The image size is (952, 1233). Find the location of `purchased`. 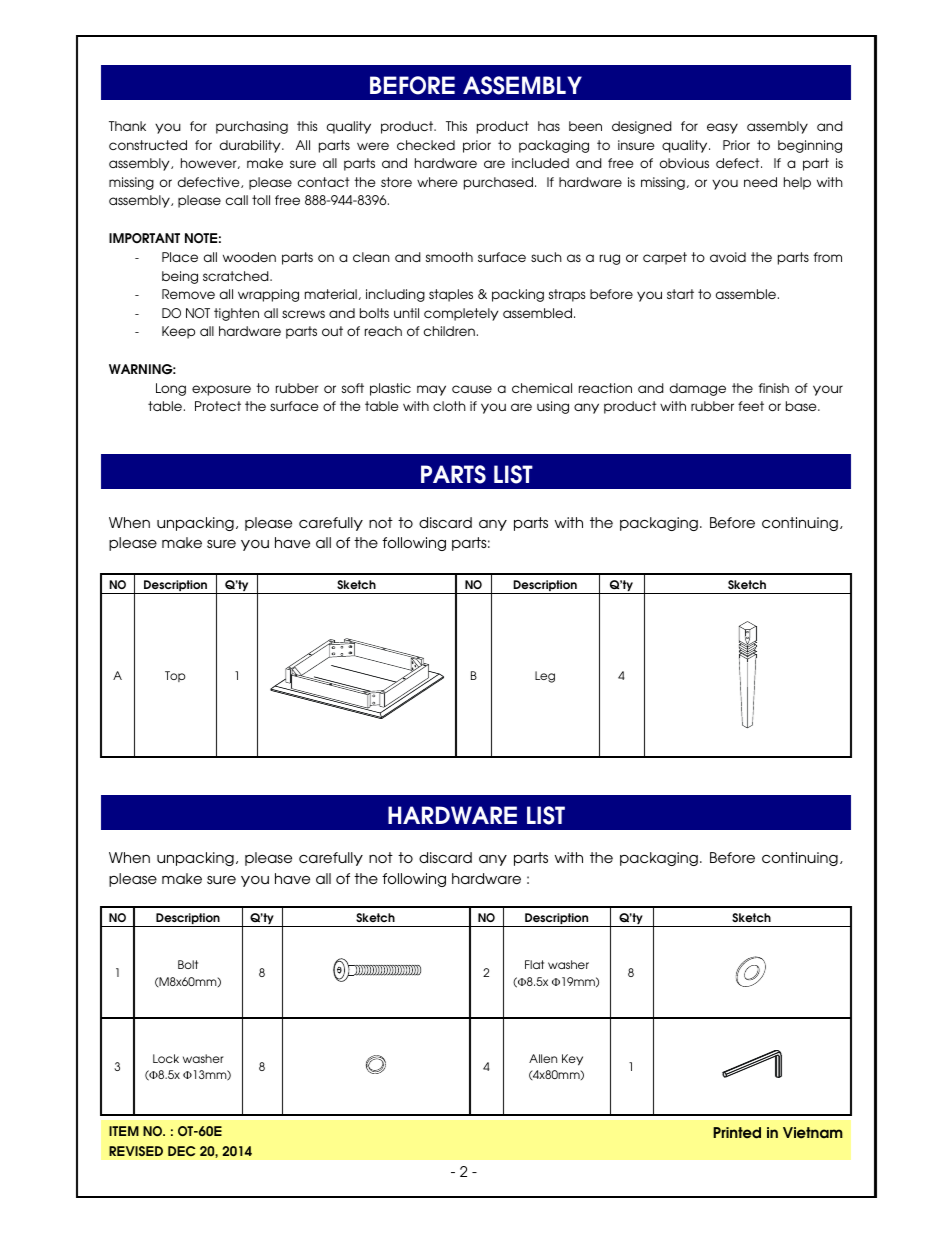

purchased is located at coordinates (500, 183).
